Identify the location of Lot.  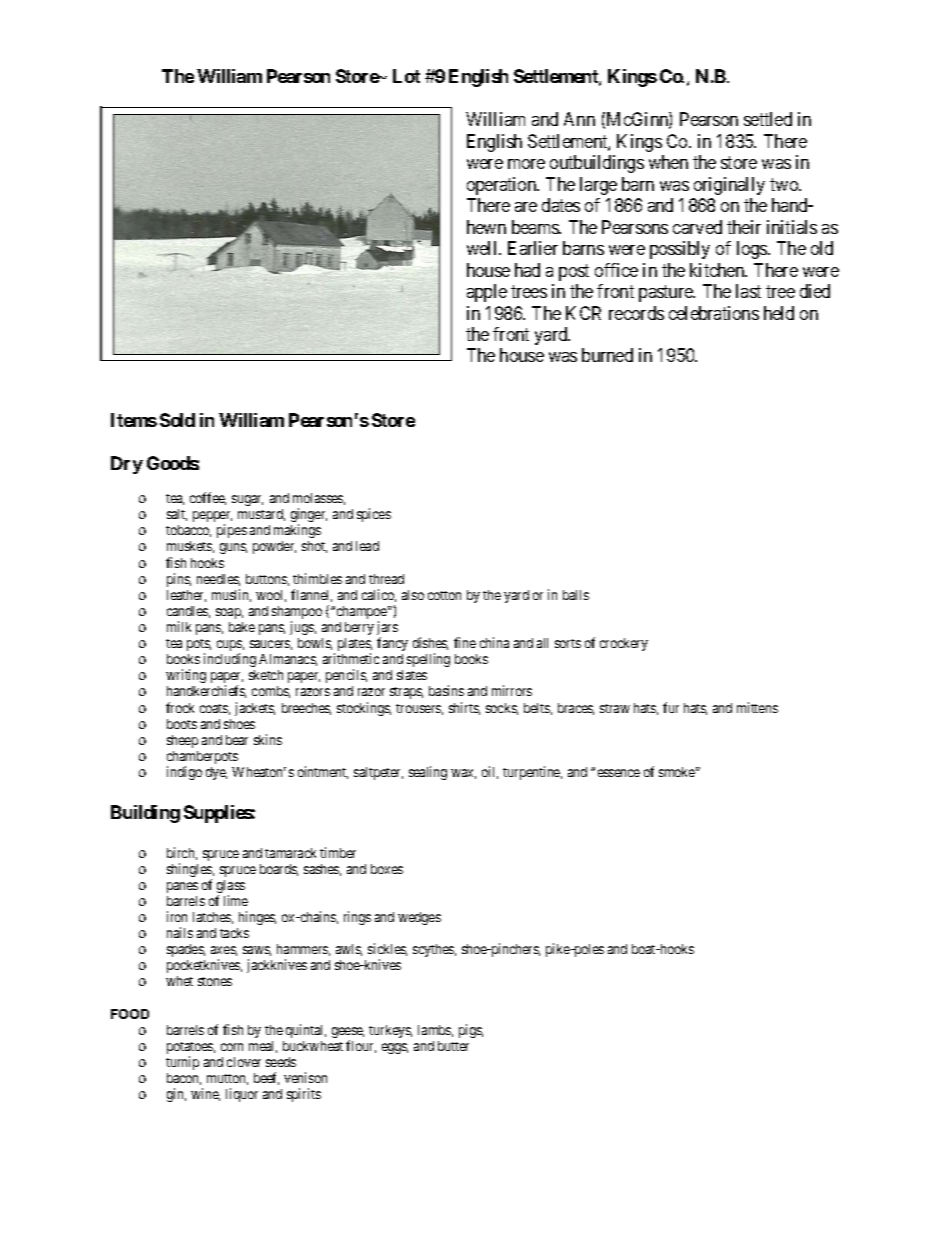
(406, 76).
